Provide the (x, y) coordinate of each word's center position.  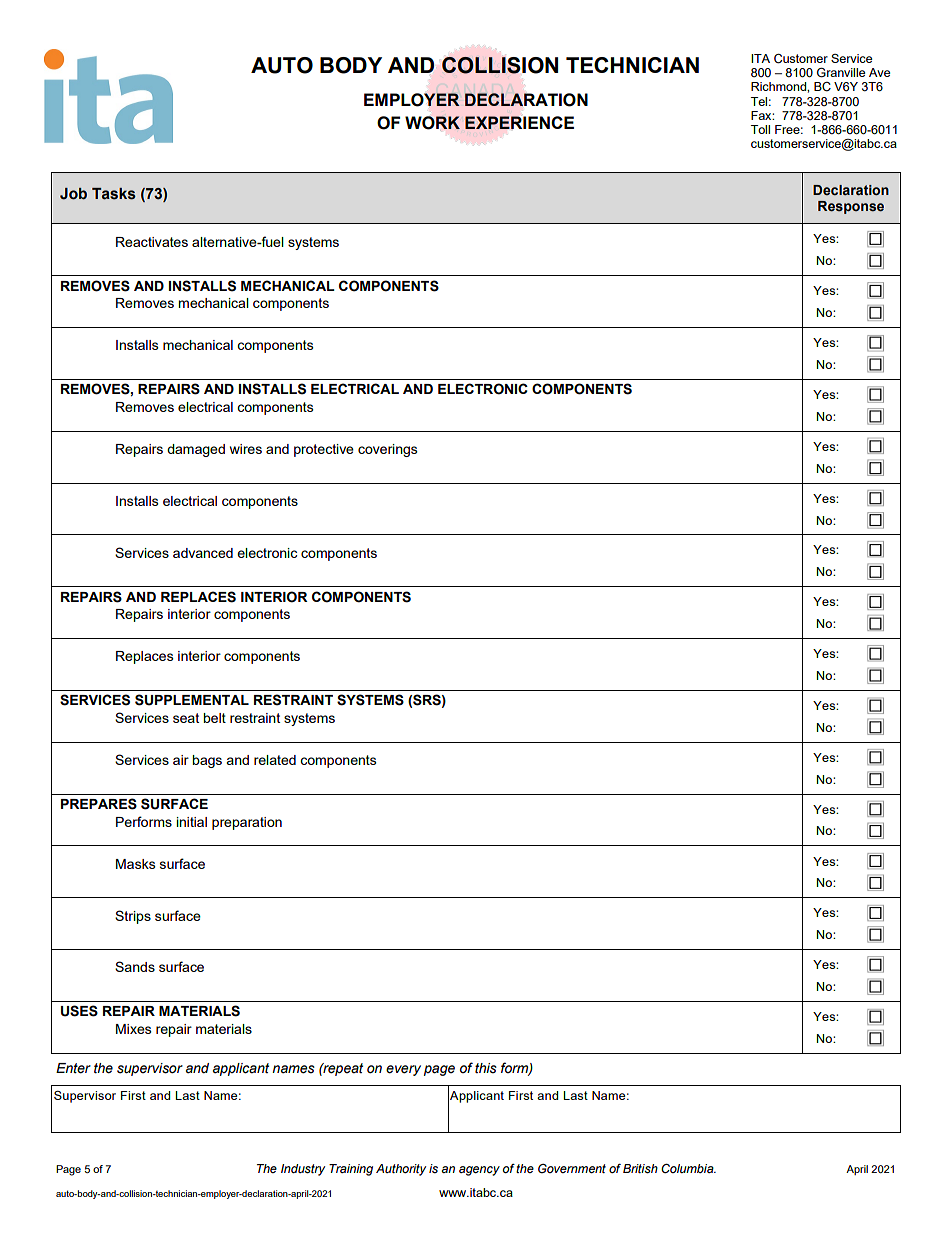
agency (479, 1171)
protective (324, 450)
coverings (388, 450)
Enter (73, 1068)
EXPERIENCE (519, 122)
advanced (203, 553)
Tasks (114, 194)
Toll (760, 129)
